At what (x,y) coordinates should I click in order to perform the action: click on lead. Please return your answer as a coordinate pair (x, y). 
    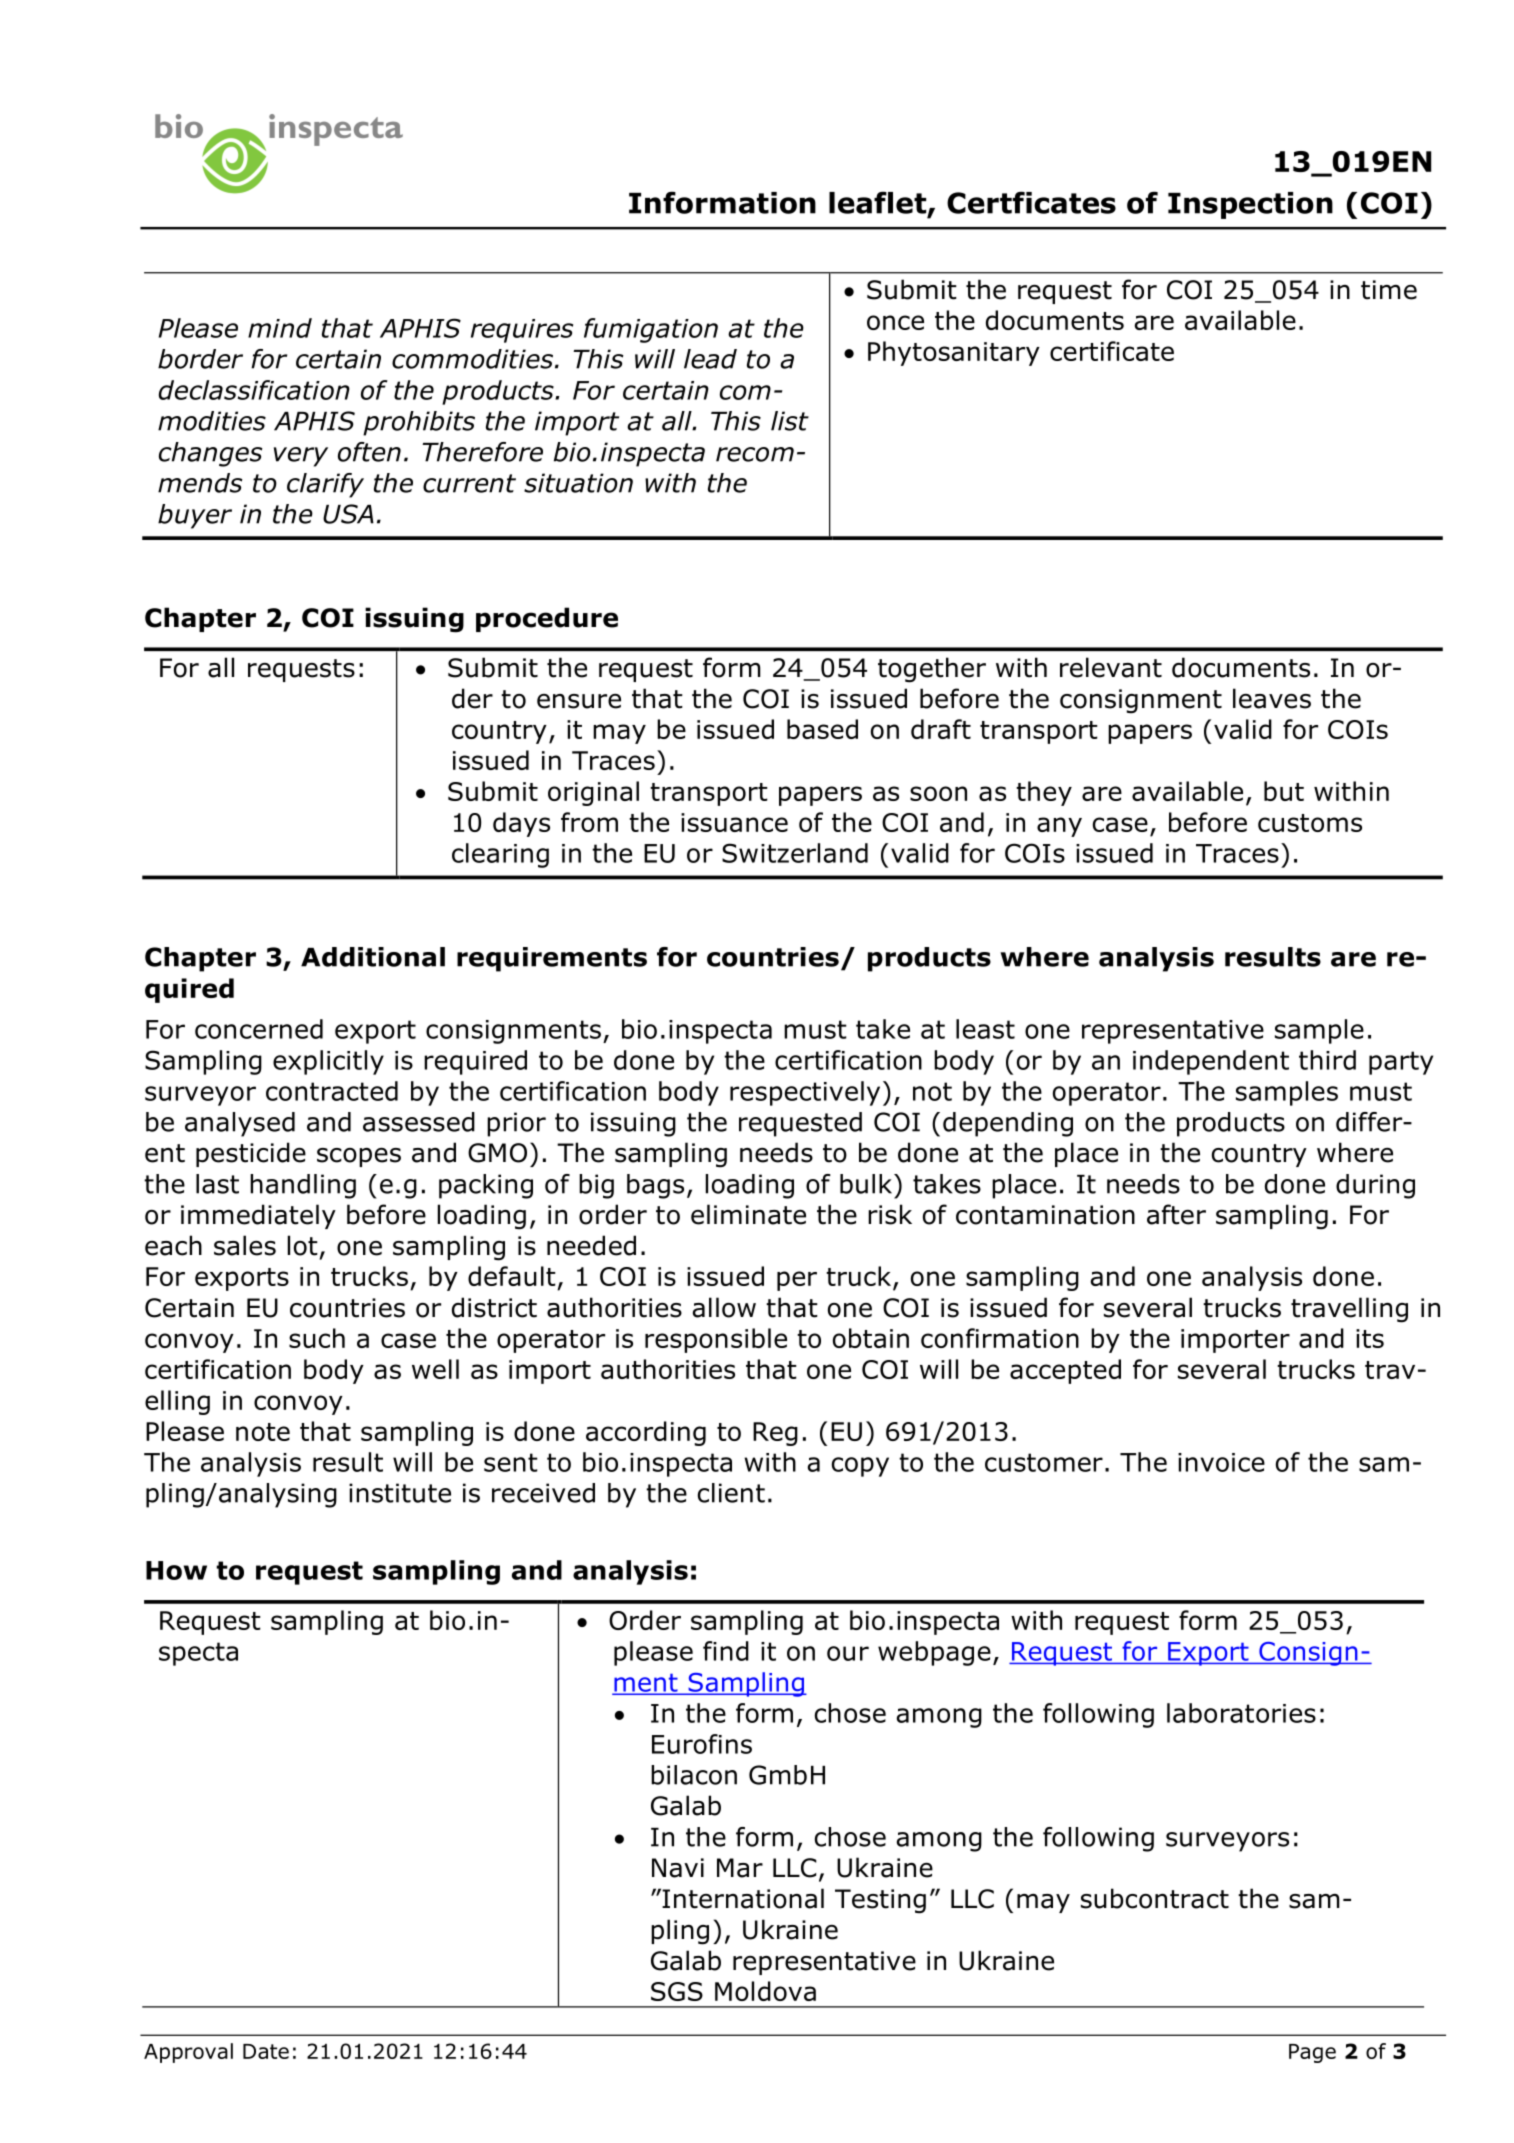
    Looking at the image, I should click on (710, 359).
